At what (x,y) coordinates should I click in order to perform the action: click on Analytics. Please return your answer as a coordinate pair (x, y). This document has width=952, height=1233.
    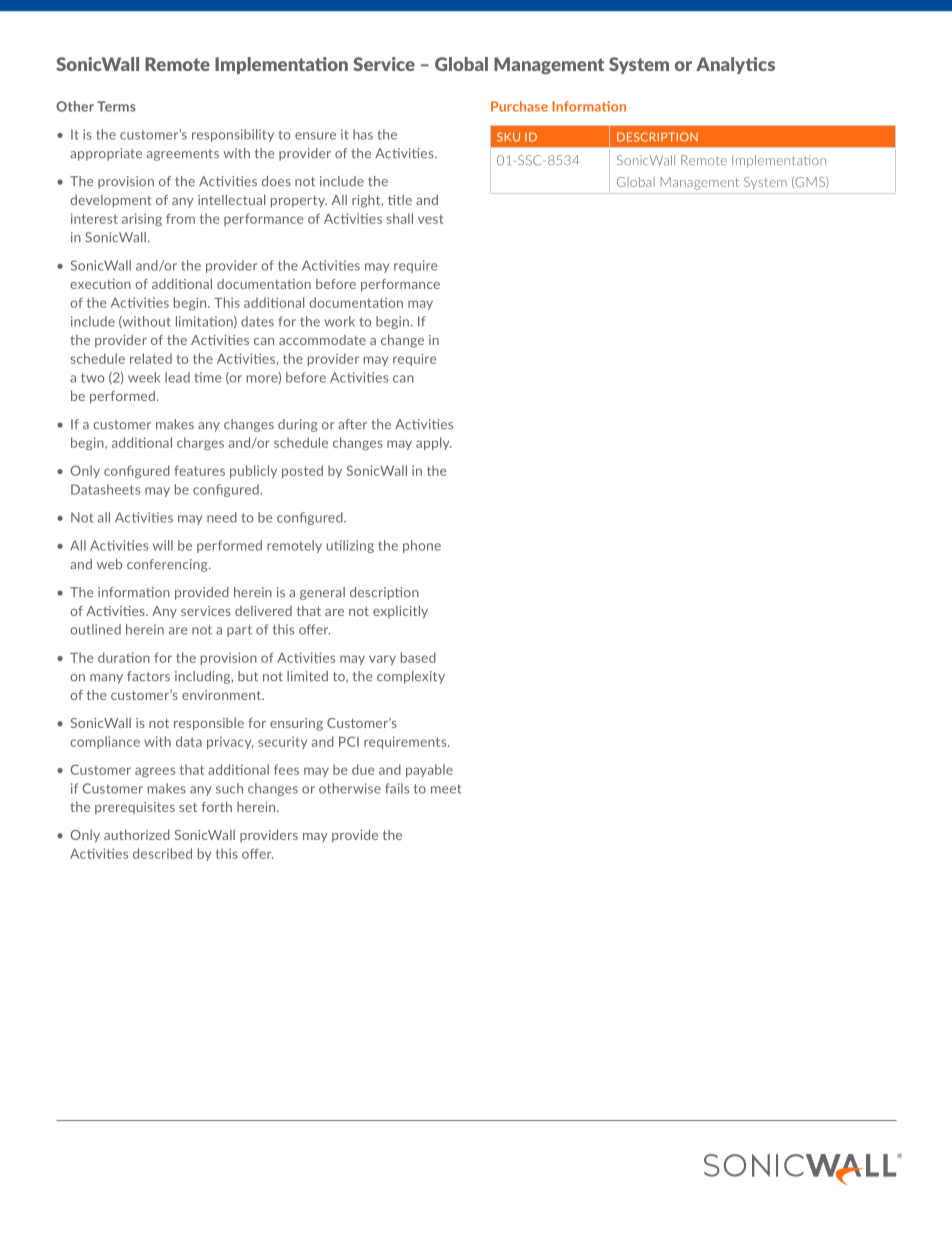
    Looking at the image, I should click on (735, 65).
